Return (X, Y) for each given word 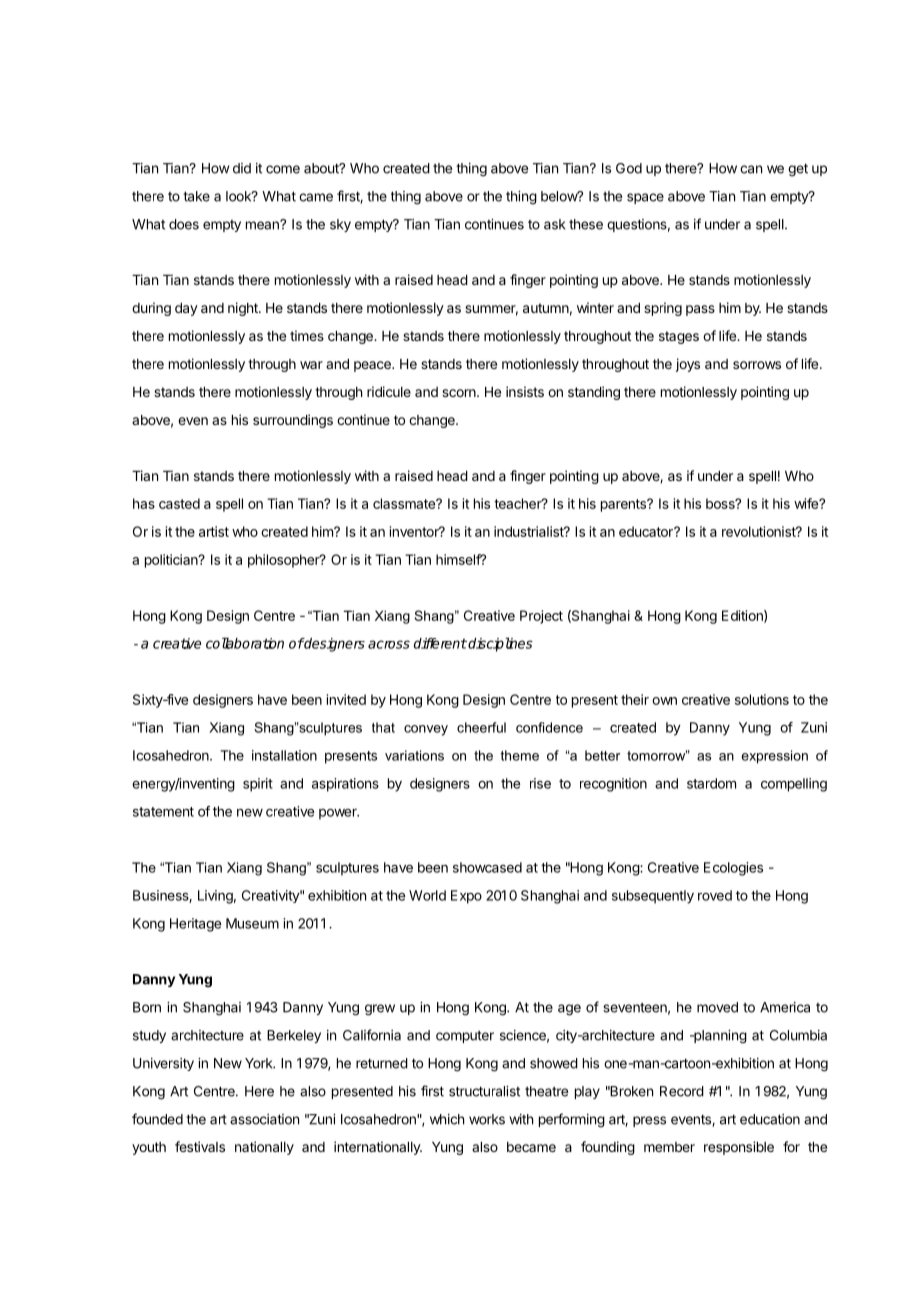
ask (554, 224)
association (264, 1119)
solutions (762, 699)
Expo (466, 897)
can (751, 169)
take (196, 196)
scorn (459, 393)
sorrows (757, 365)
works (487, 1119)
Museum (252, 923)
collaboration (245, 643)
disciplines (499, 644)
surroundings (293, 421)
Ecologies (733, 869)
